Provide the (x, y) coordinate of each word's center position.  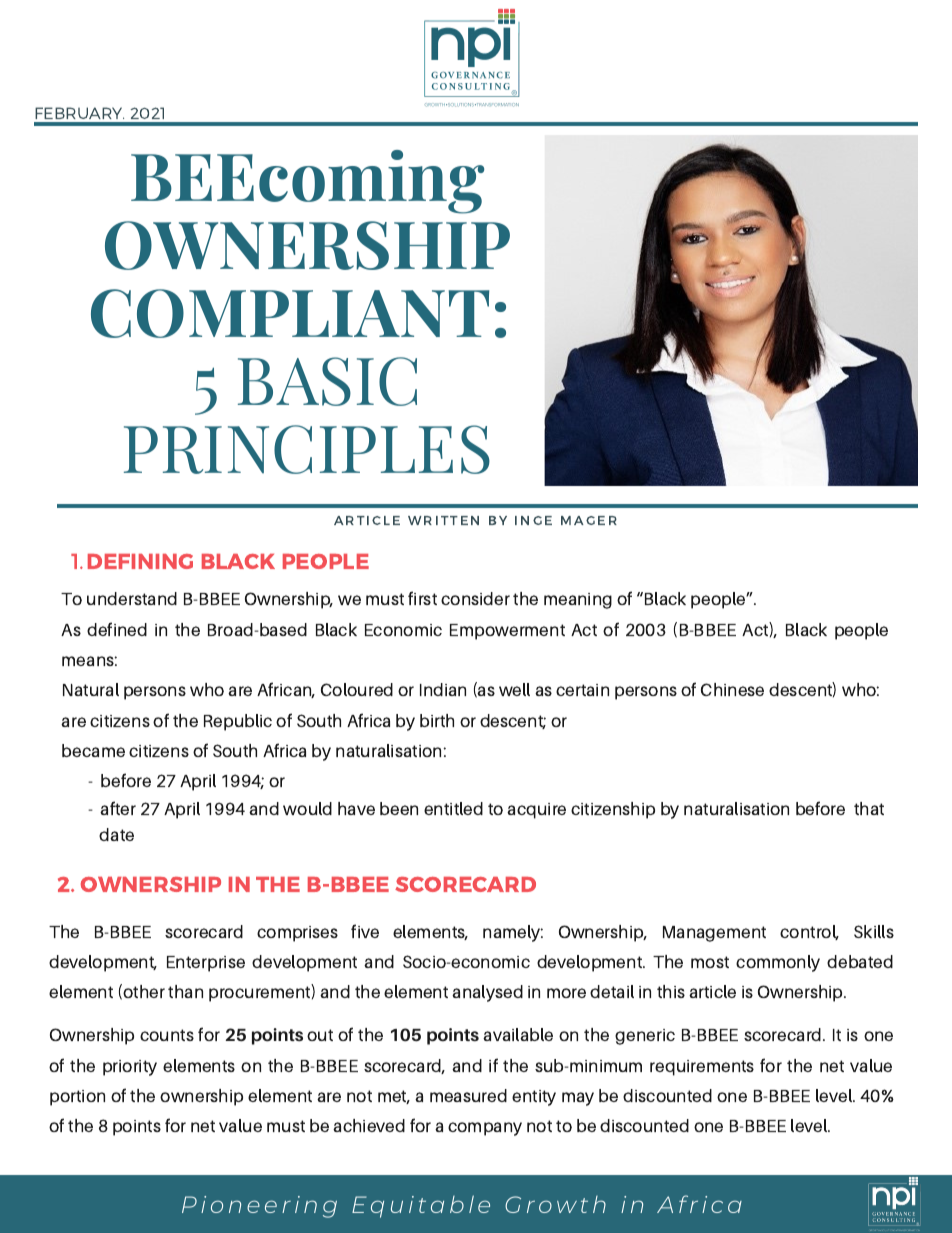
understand (132, 598)
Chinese (732, 689)
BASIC (327, 381)
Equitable (421, 1206)
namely (513, 933)
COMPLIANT (290, 313)
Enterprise (206, 964)
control (809, 932)
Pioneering (259, 1207)
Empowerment (507, 632)
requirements (702, 1068)
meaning (578, 601)
